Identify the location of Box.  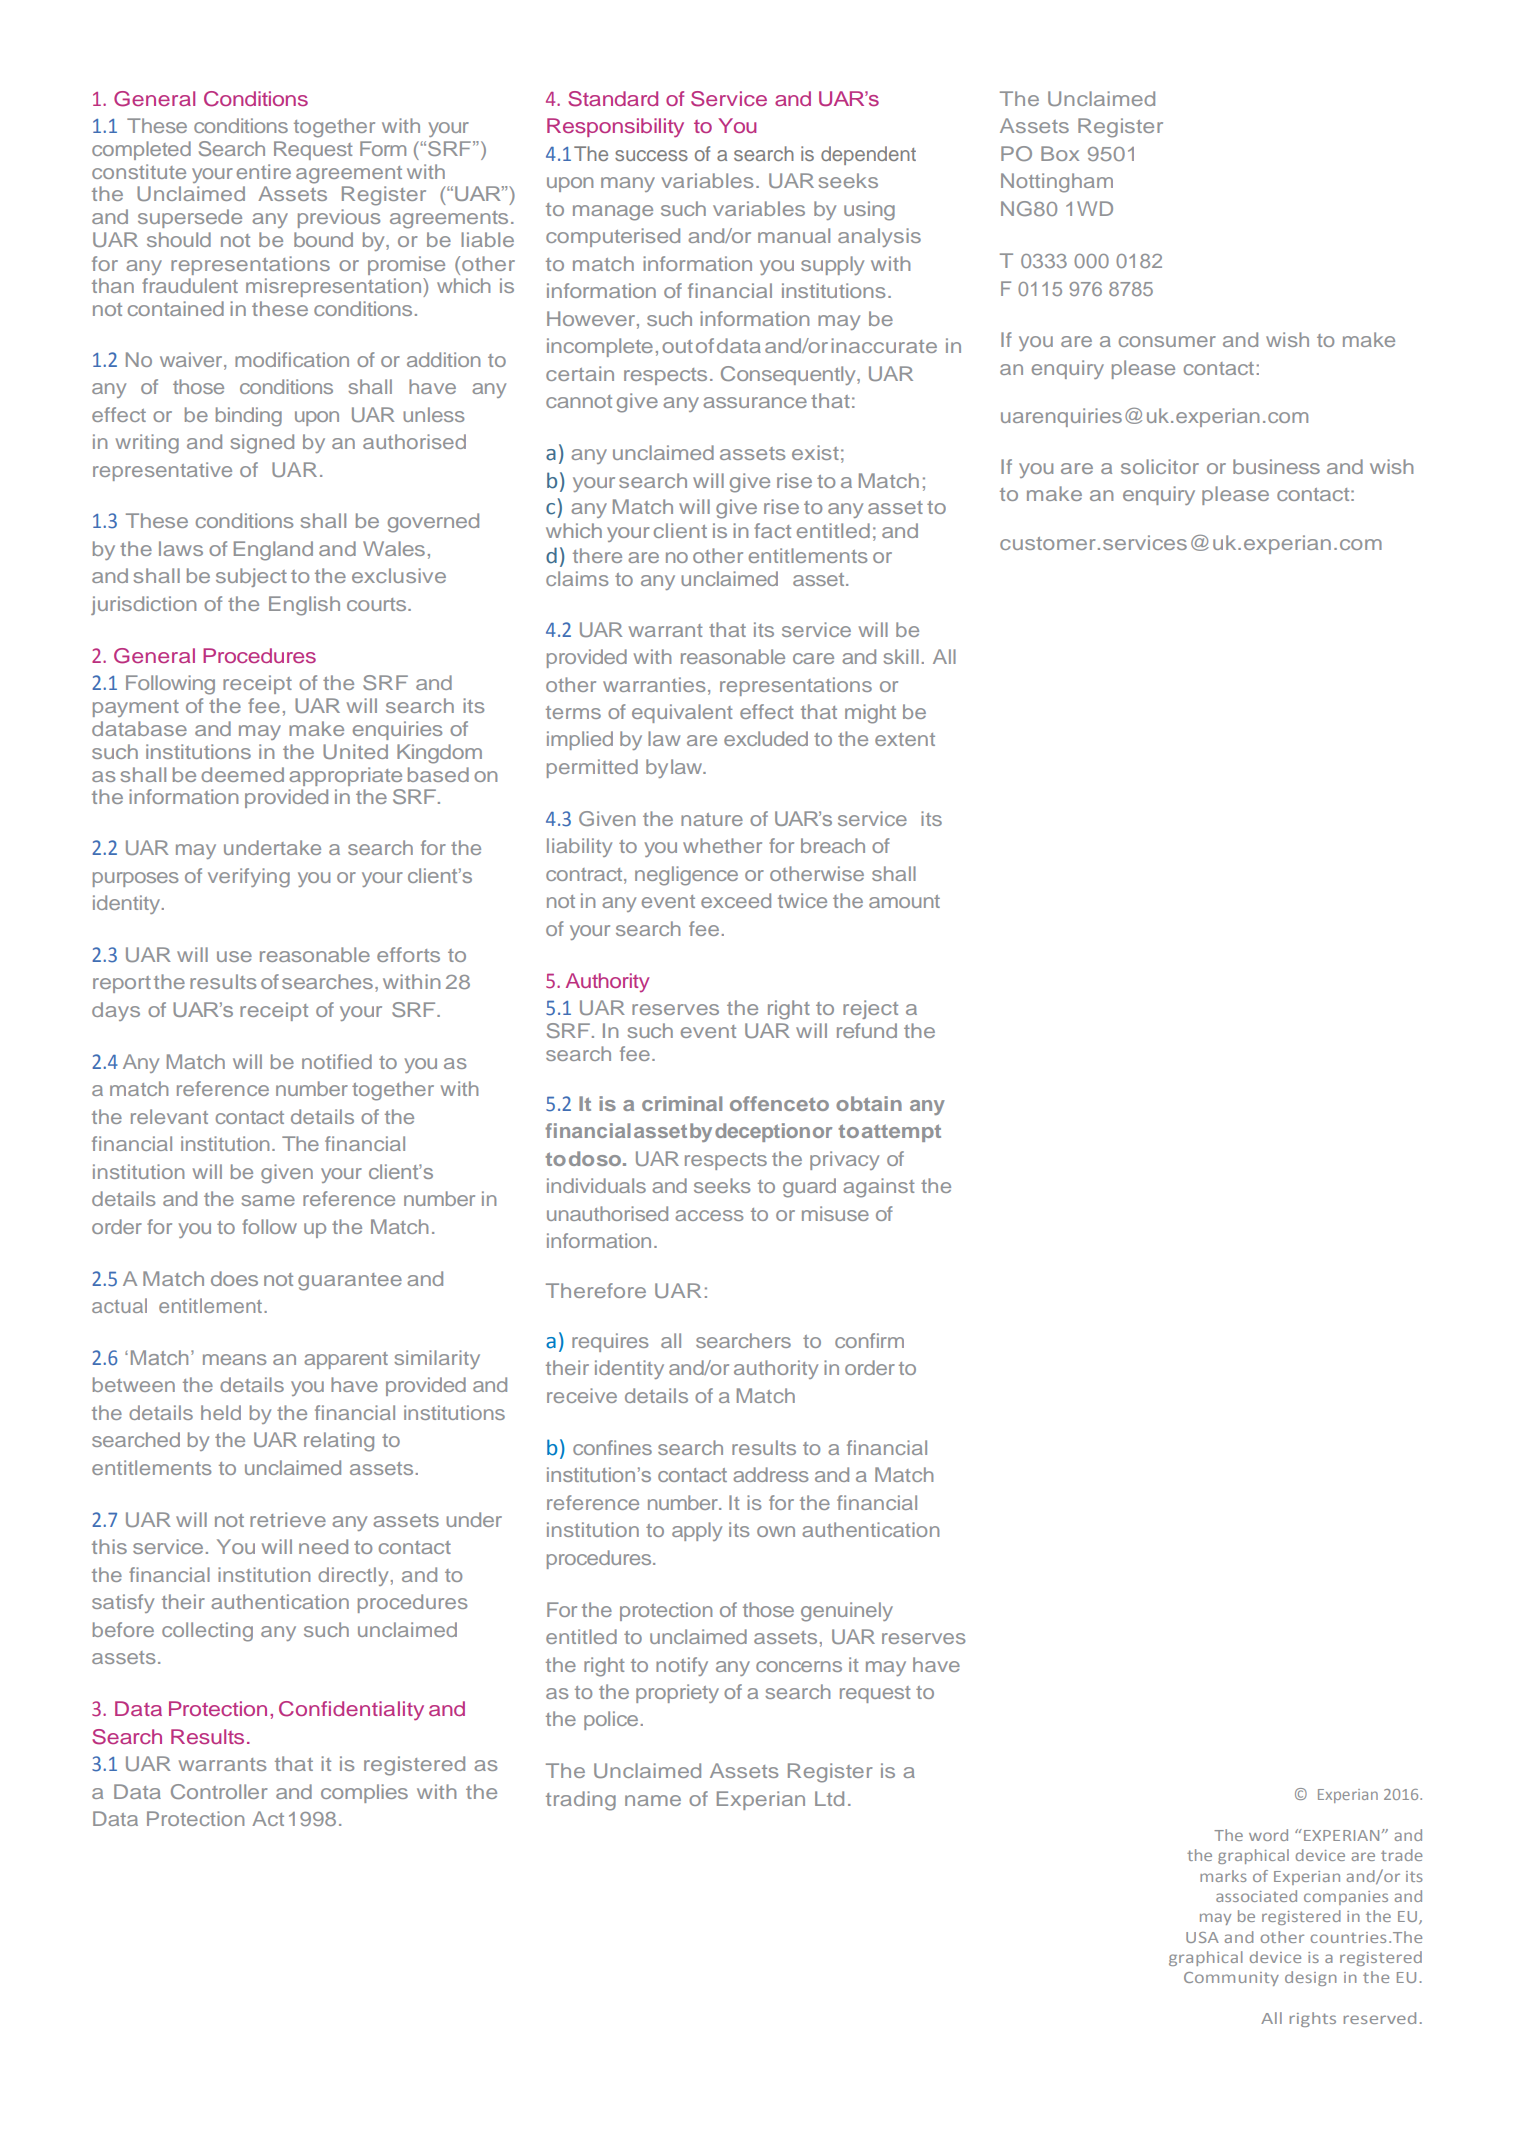
(1060, 153).
